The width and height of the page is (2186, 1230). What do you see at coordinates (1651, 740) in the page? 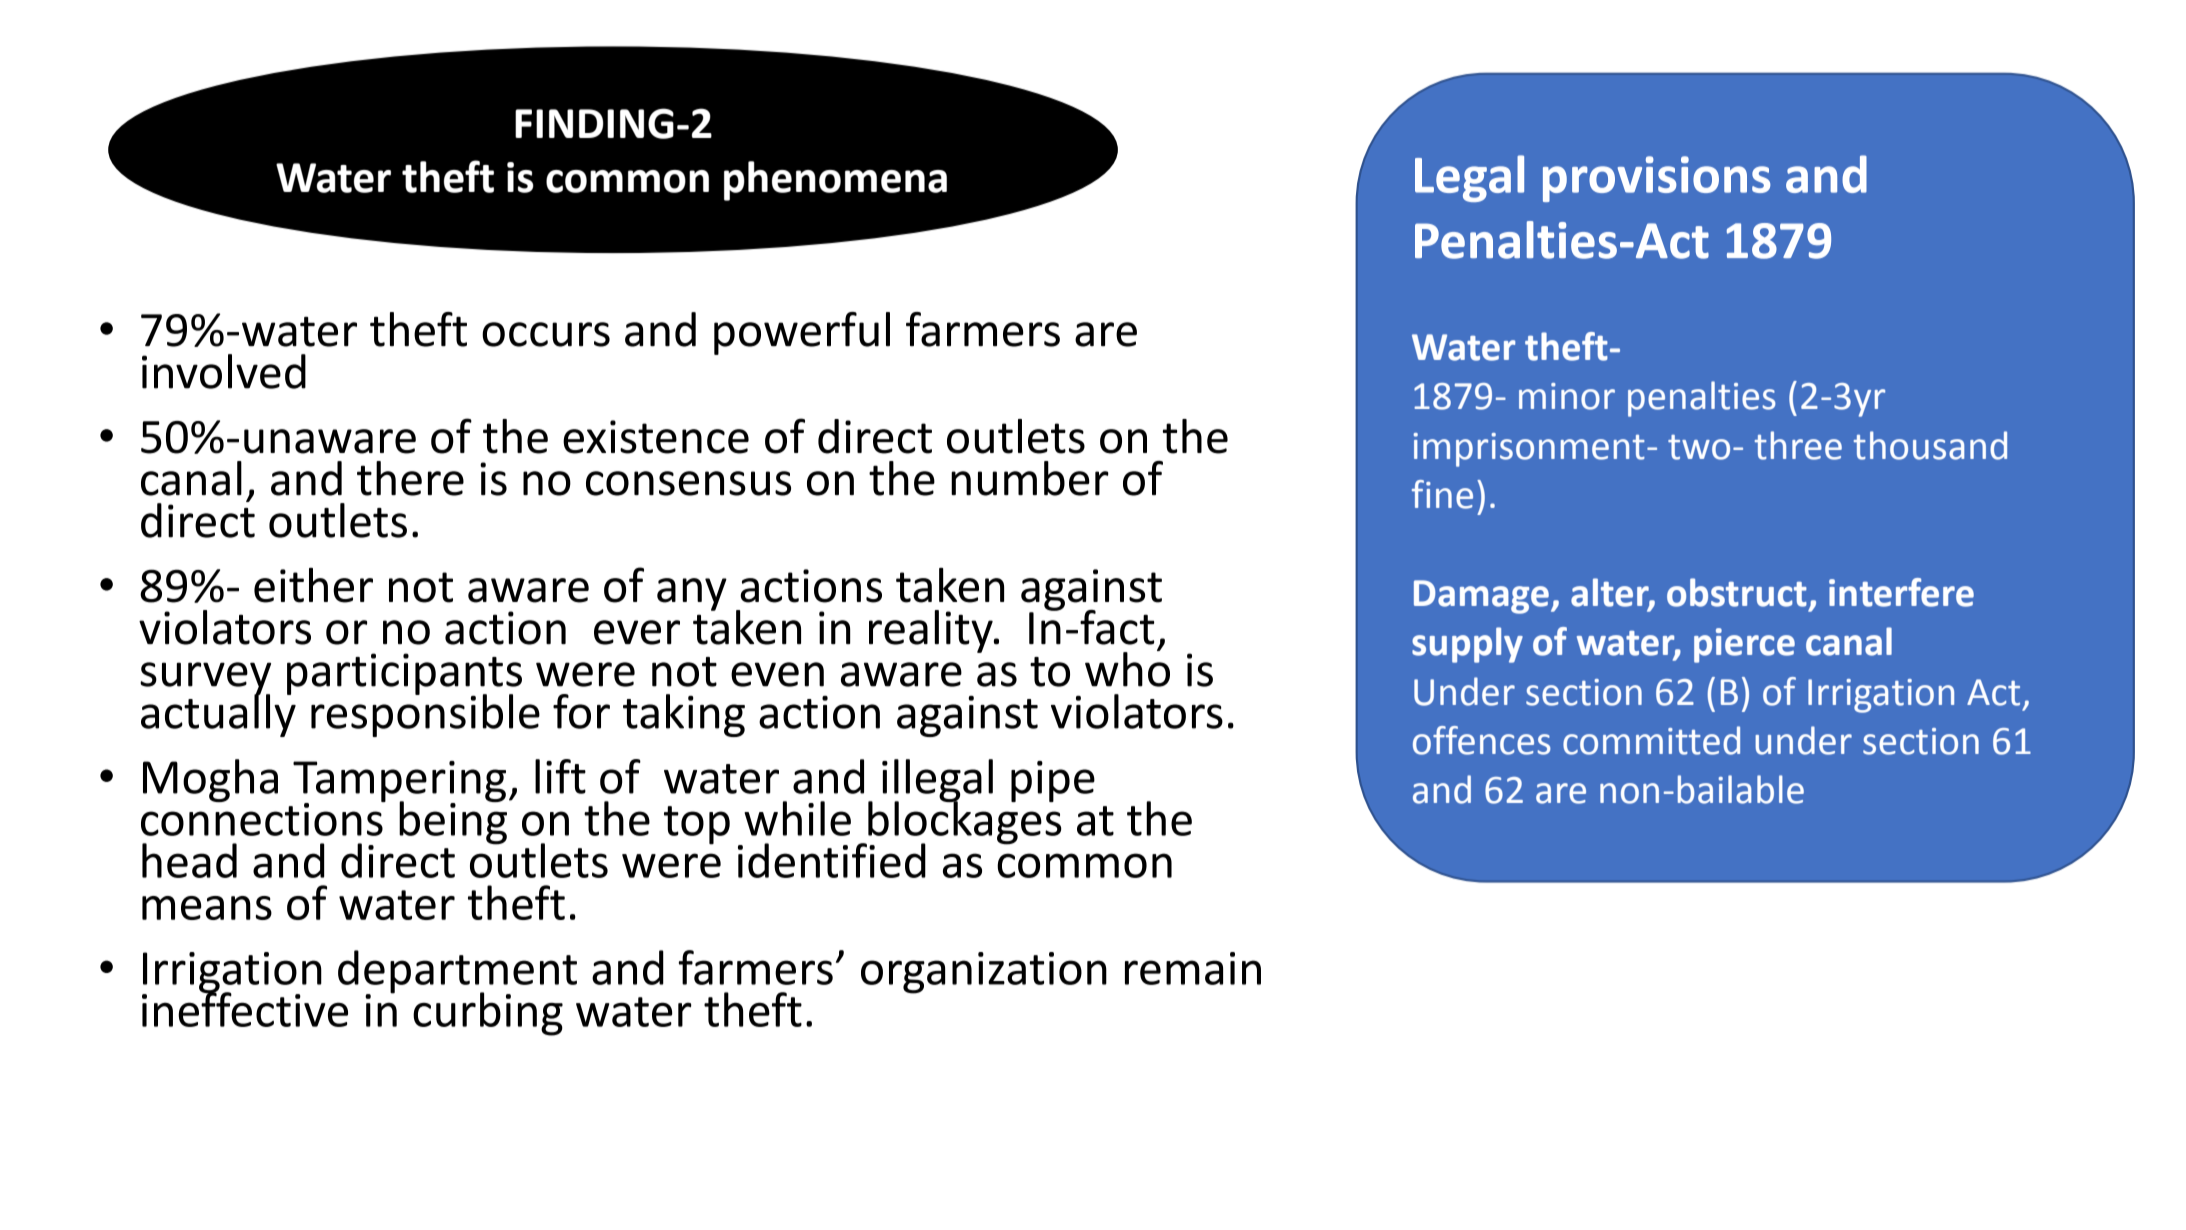
I see `committed` at bounding box center [1651, 740].
